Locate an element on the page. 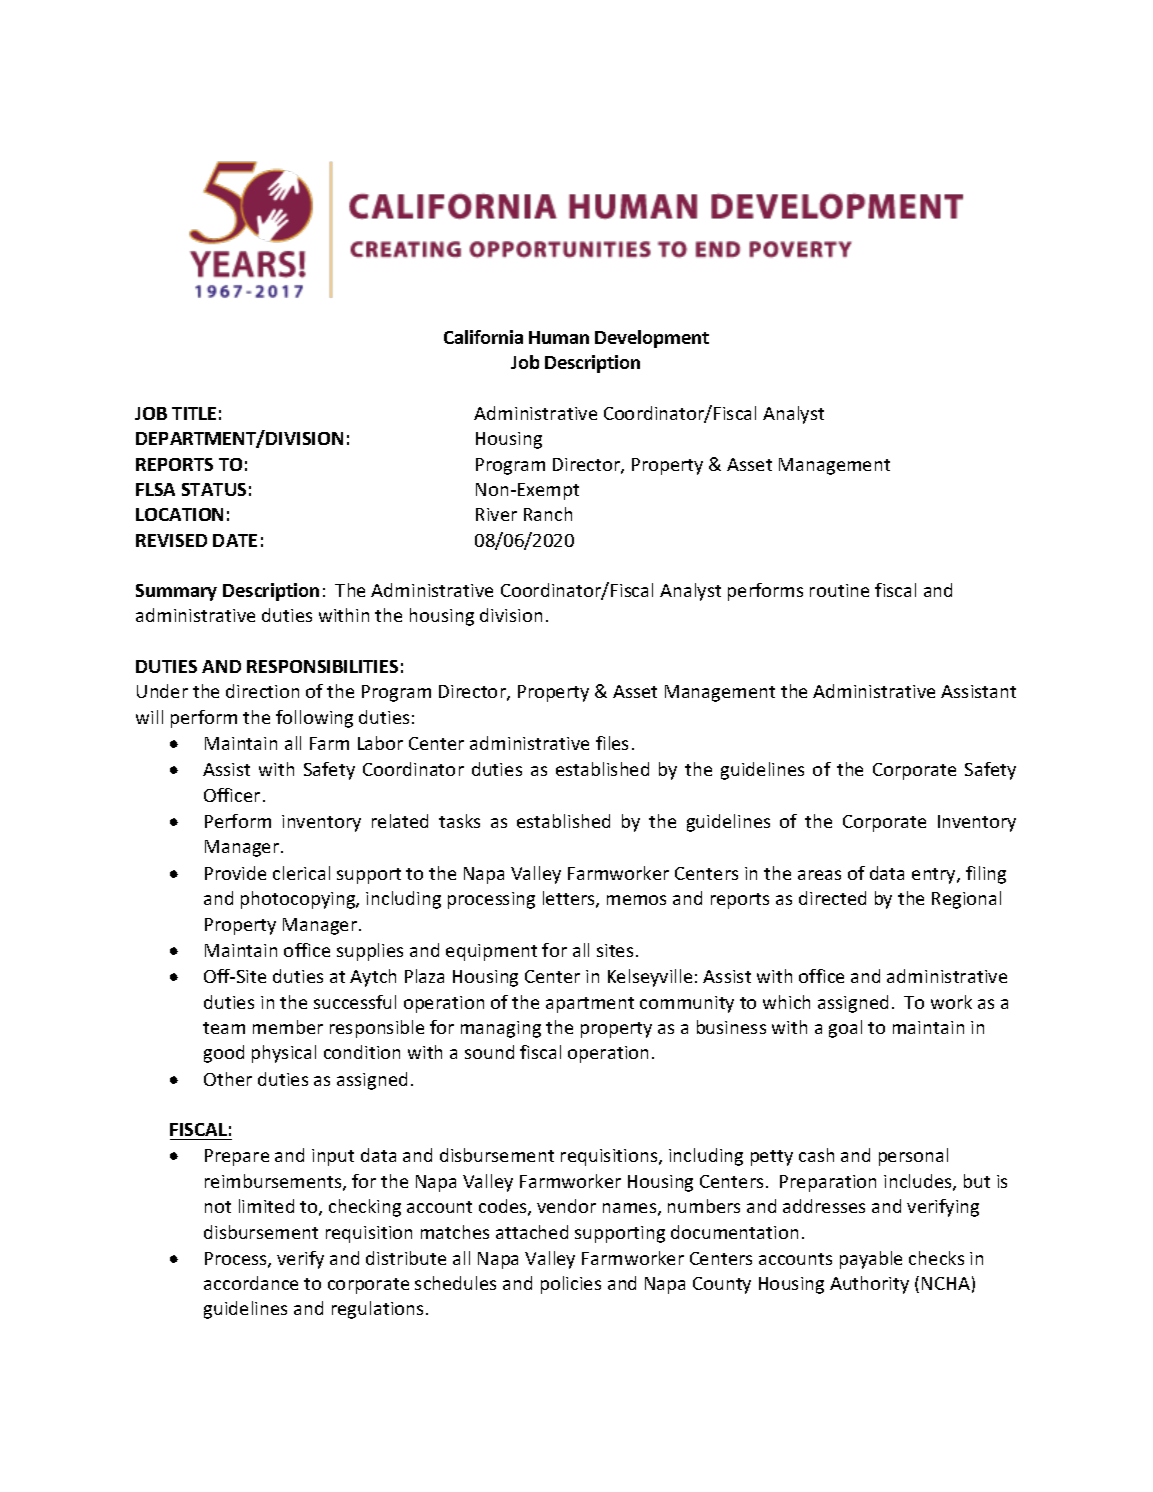 This document has height=1492, width=1153. good is located at coordinates (224, 1054).
